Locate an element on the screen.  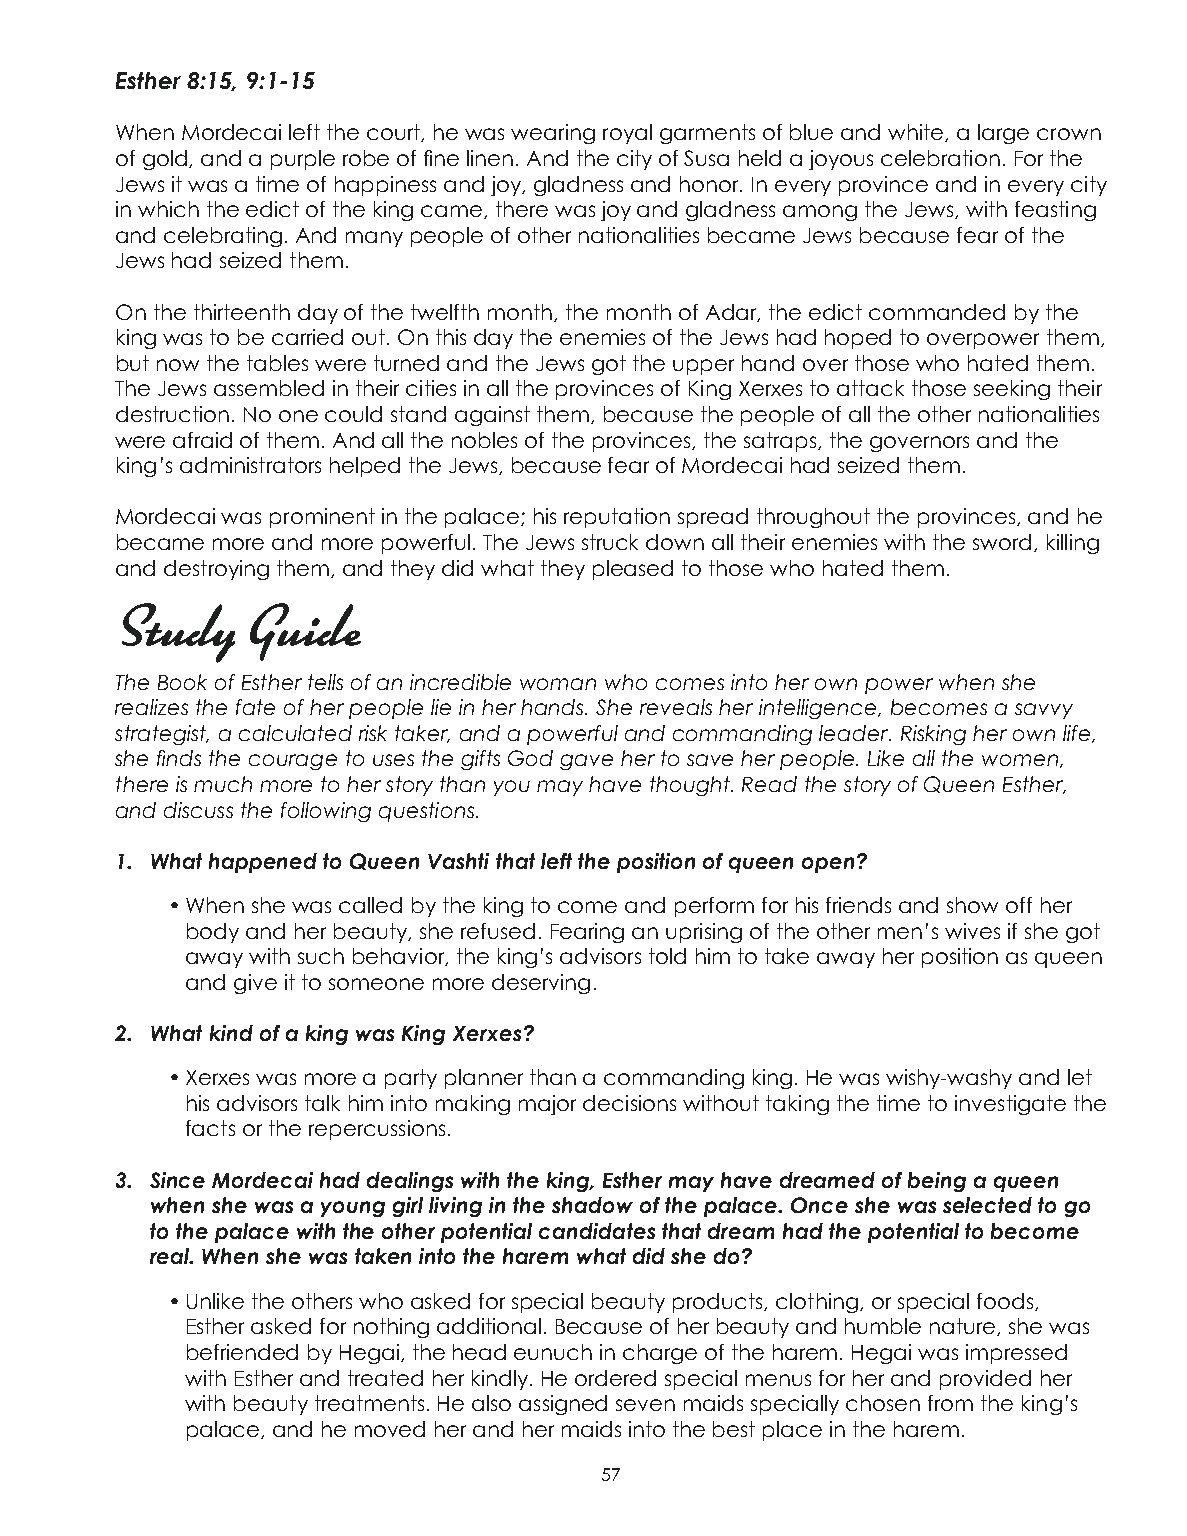
assembled is located at coordinates (269, 388).
